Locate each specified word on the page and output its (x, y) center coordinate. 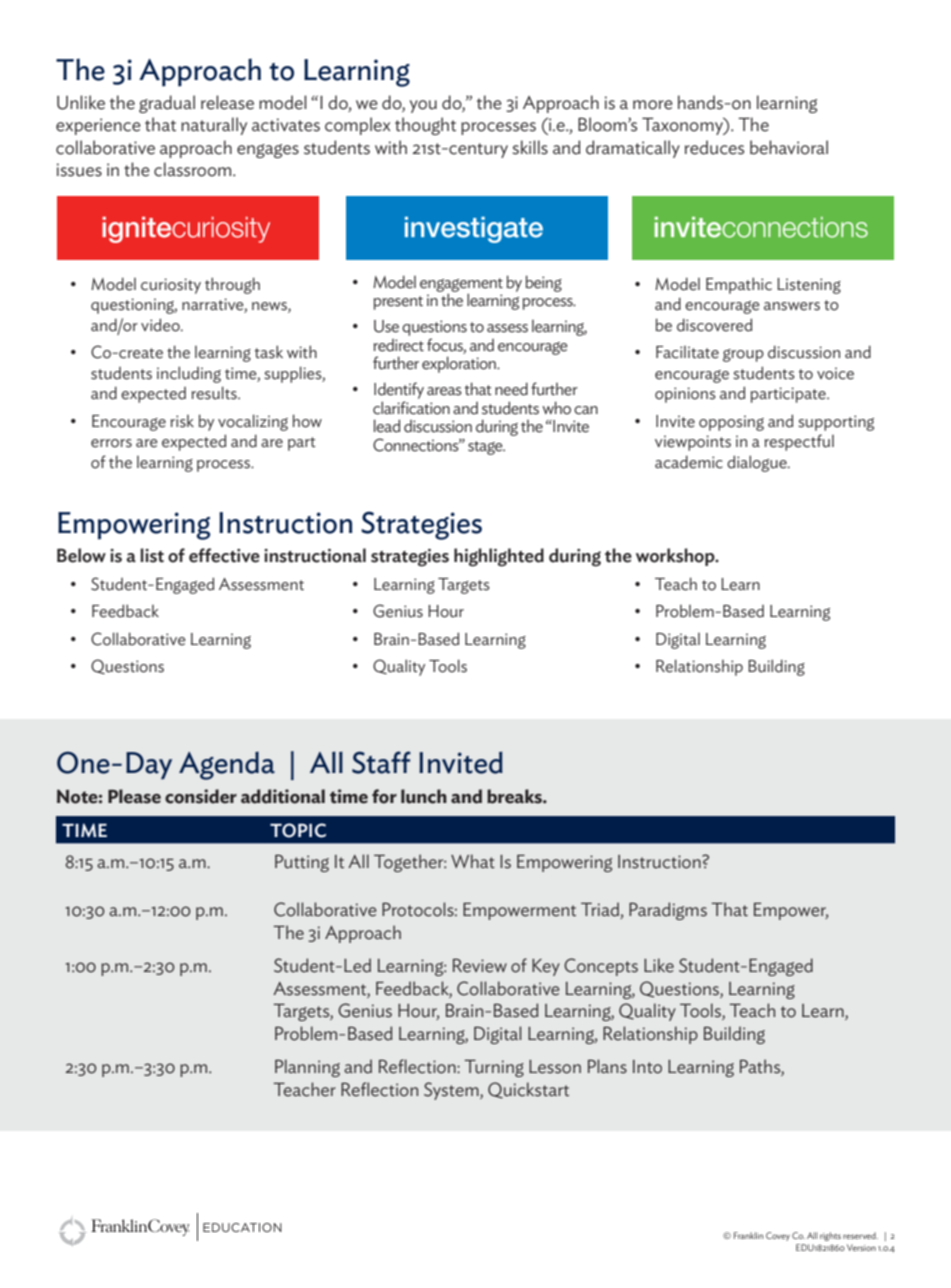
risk (182, 421)
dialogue (758, 463)
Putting (302, 863)
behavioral (789, 147)
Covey (778, 1236)
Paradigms (668, 911)
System (452, 1091)
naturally (214, 126)
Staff (381, 762)
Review (480, 966)
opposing (731, 423)
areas (444, 391)
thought (425, 126)
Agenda (227, 766)
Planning (307, 1068)
